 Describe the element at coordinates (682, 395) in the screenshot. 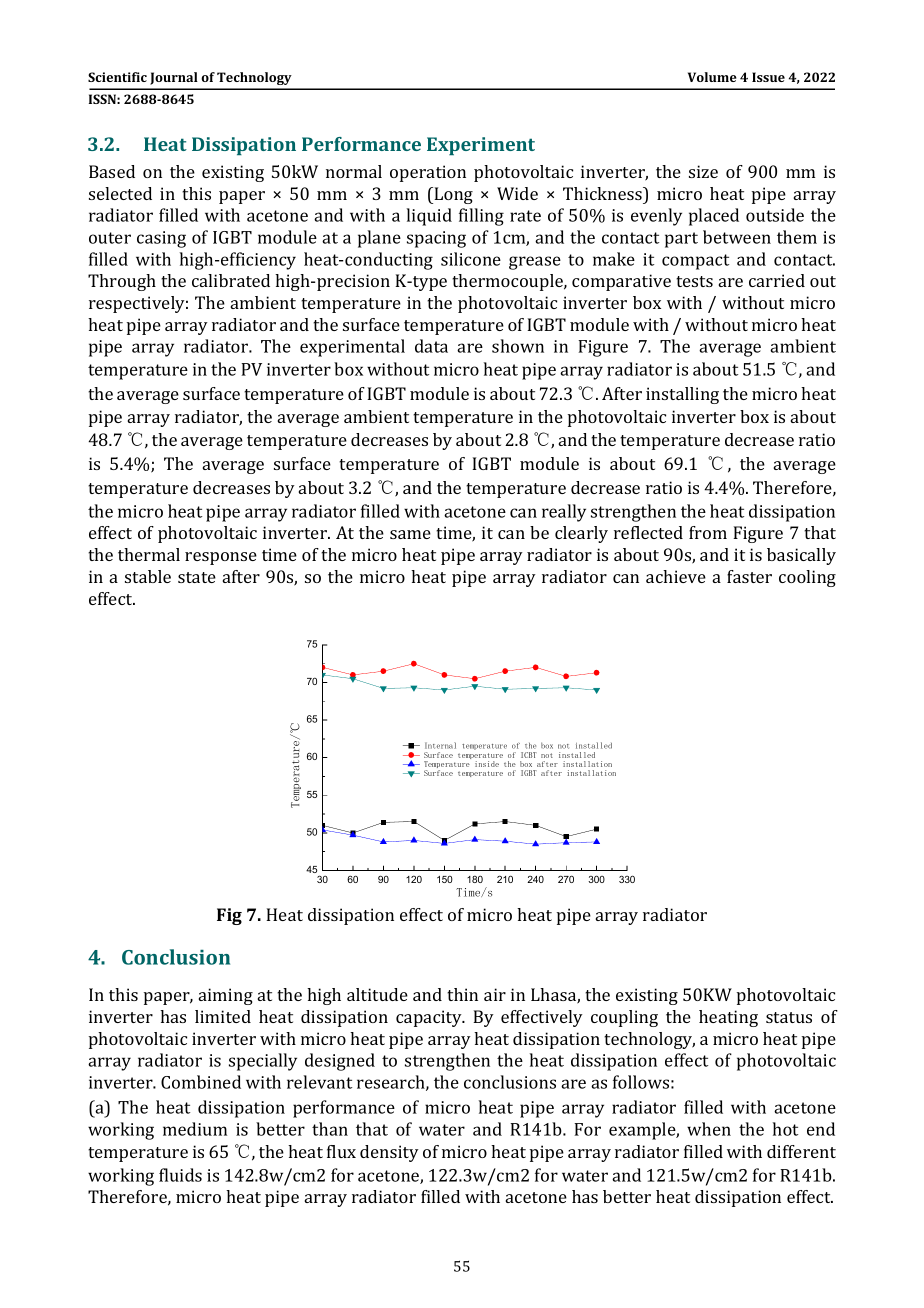

I see `installing` at that location.
